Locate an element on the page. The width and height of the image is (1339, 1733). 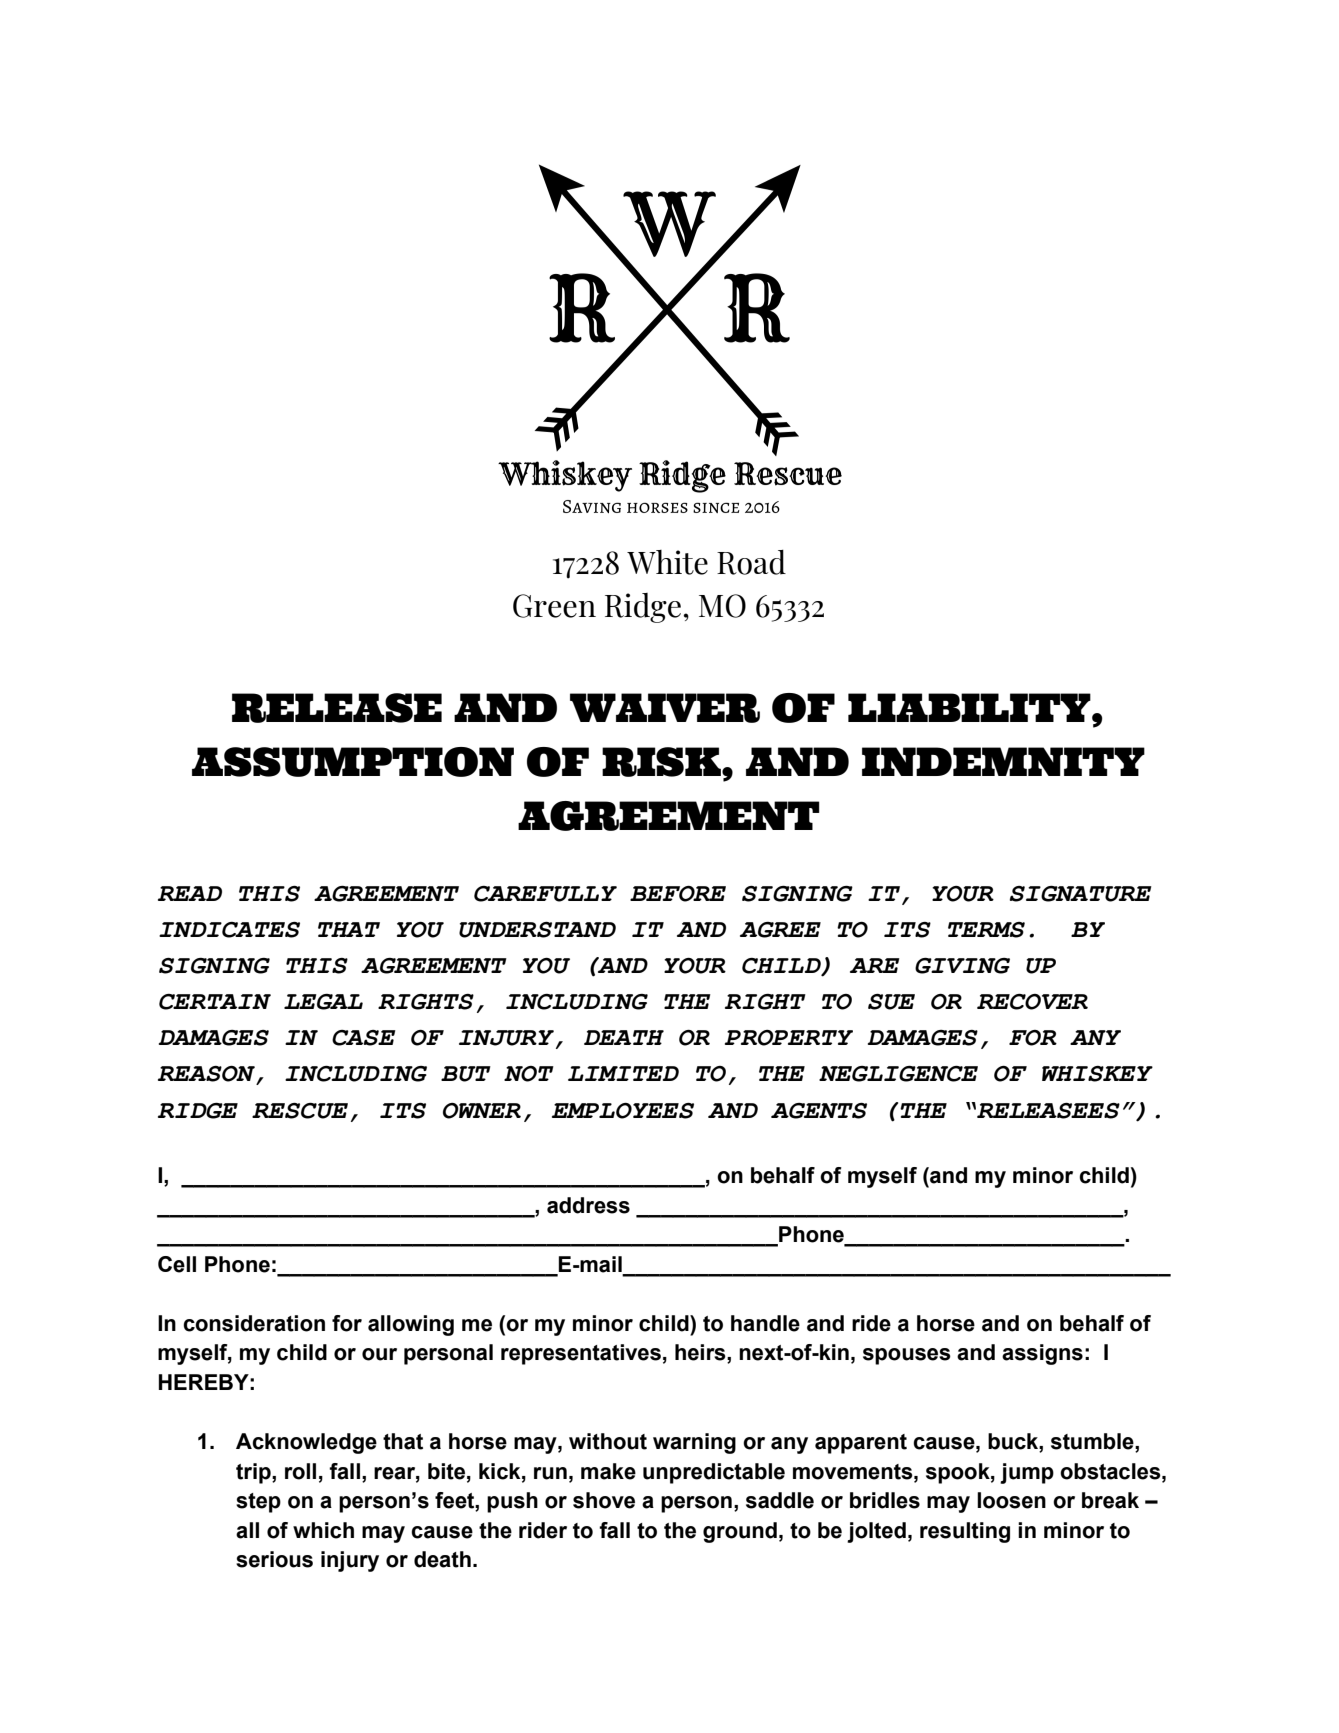
REASON is located at coordinates (206, 1074).
